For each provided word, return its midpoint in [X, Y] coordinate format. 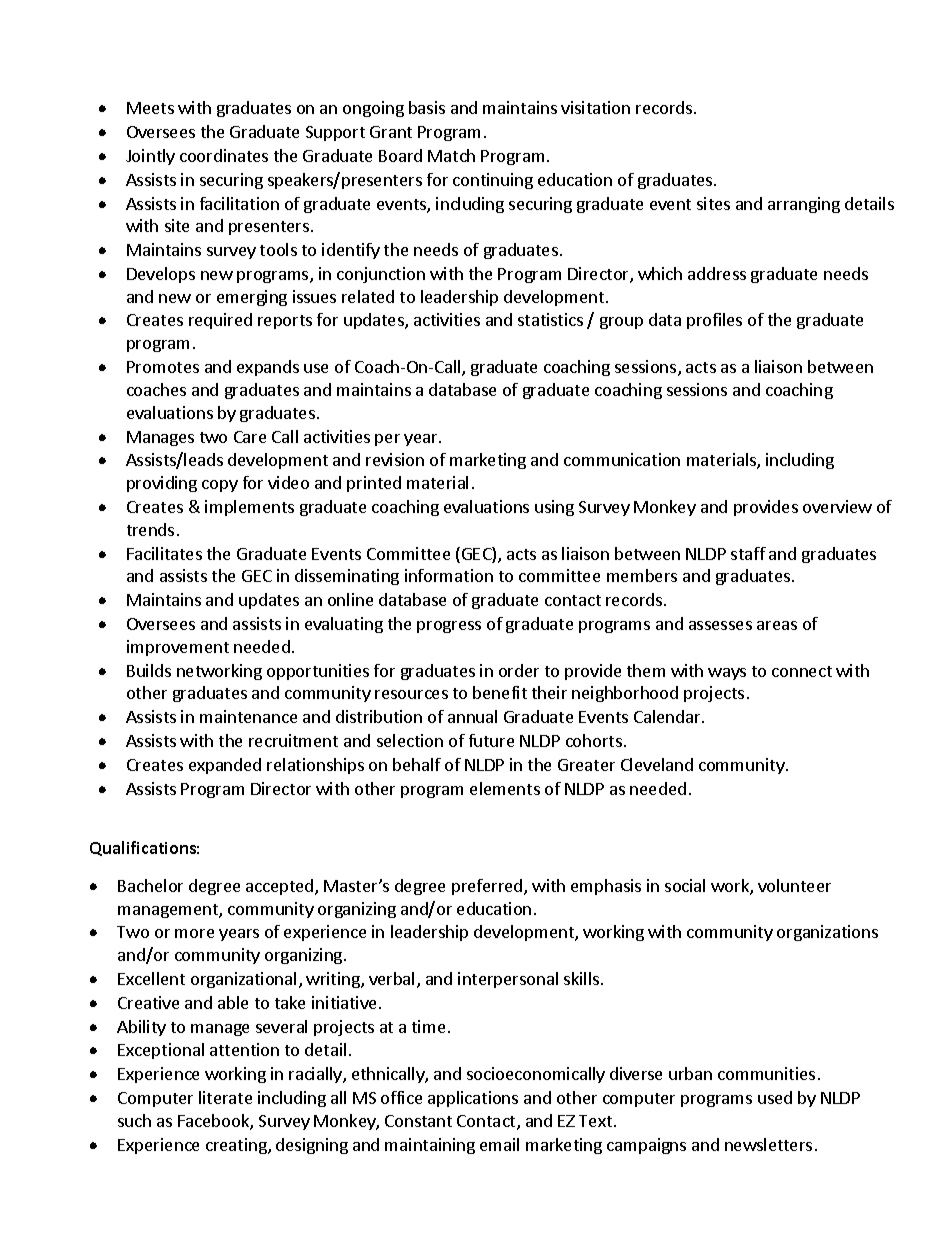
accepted [281, 887]
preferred [488, 887]
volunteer [794, 885]
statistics [550, 319]
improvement [178, 648]
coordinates [224, 155]
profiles [714, 321]
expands [268, 368]
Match [451, 155]
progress [449, 627]
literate [225, 1097]
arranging [804, 205]
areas [777, 625]
